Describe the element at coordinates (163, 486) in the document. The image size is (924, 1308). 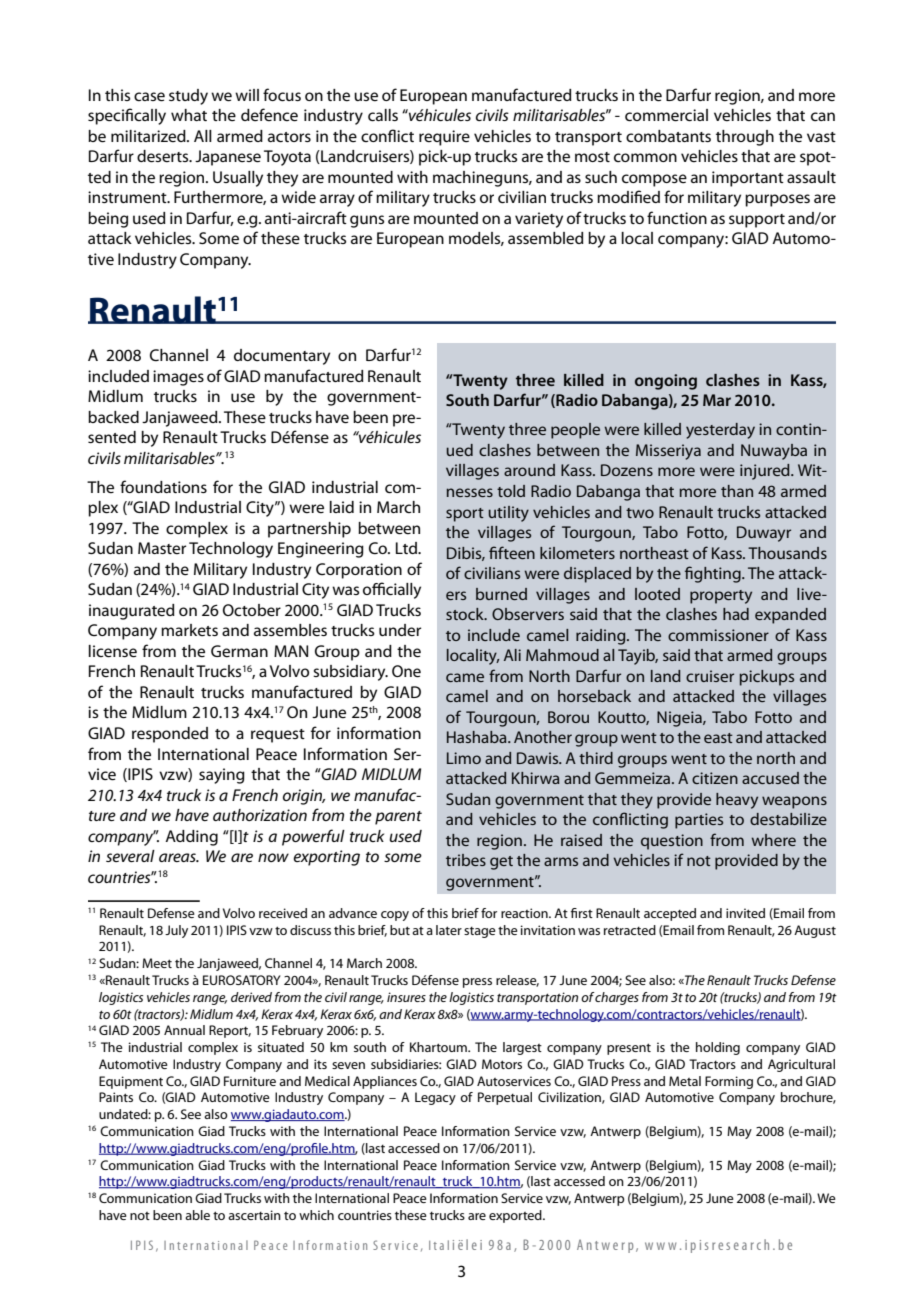
I see `foundations` at that location.
